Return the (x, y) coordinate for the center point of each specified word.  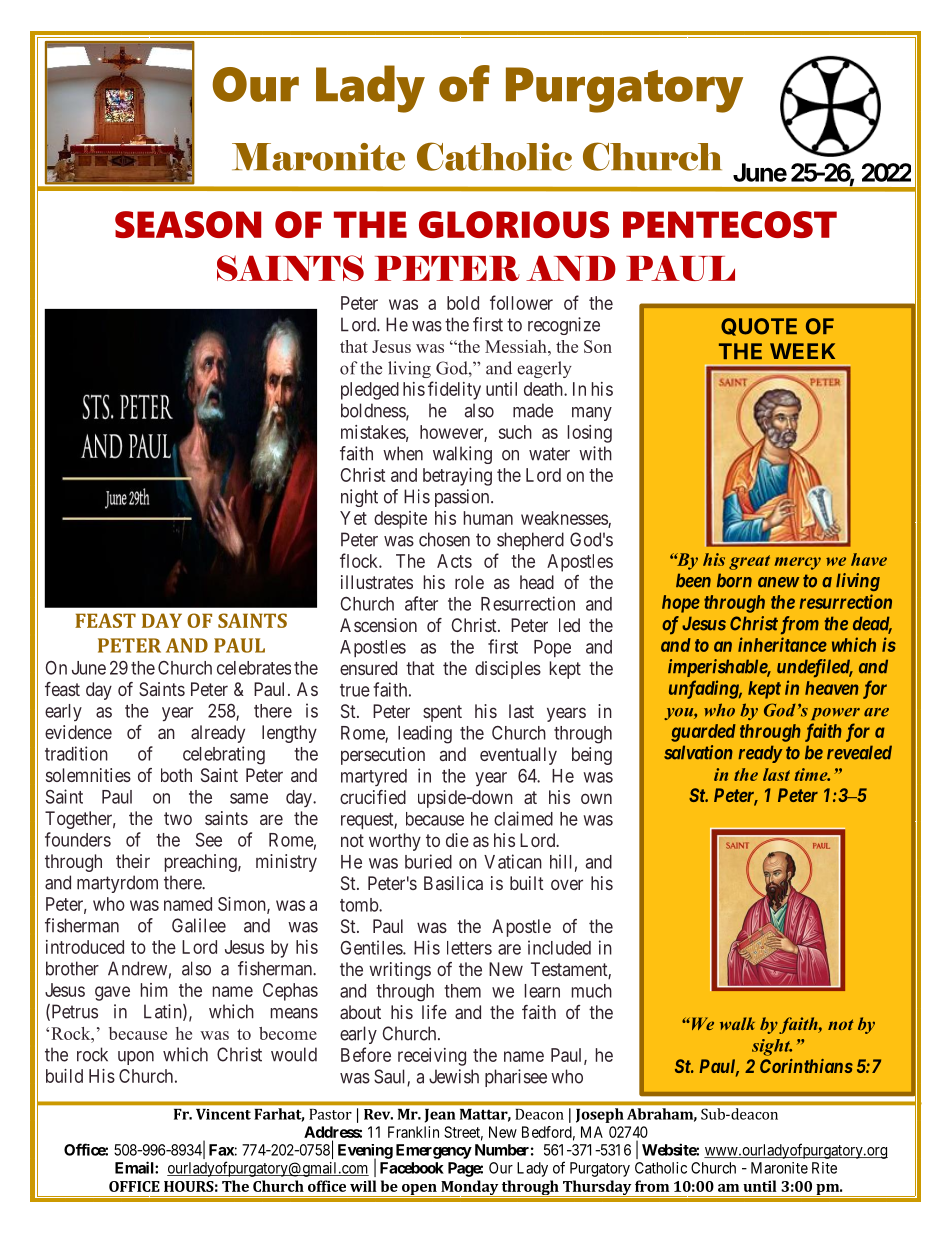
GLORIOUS (514, 224)
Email (135, 1167)
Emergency (434, 1151)
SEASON (188, 224)
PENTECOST (730, 224)
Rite (824, 1168)
